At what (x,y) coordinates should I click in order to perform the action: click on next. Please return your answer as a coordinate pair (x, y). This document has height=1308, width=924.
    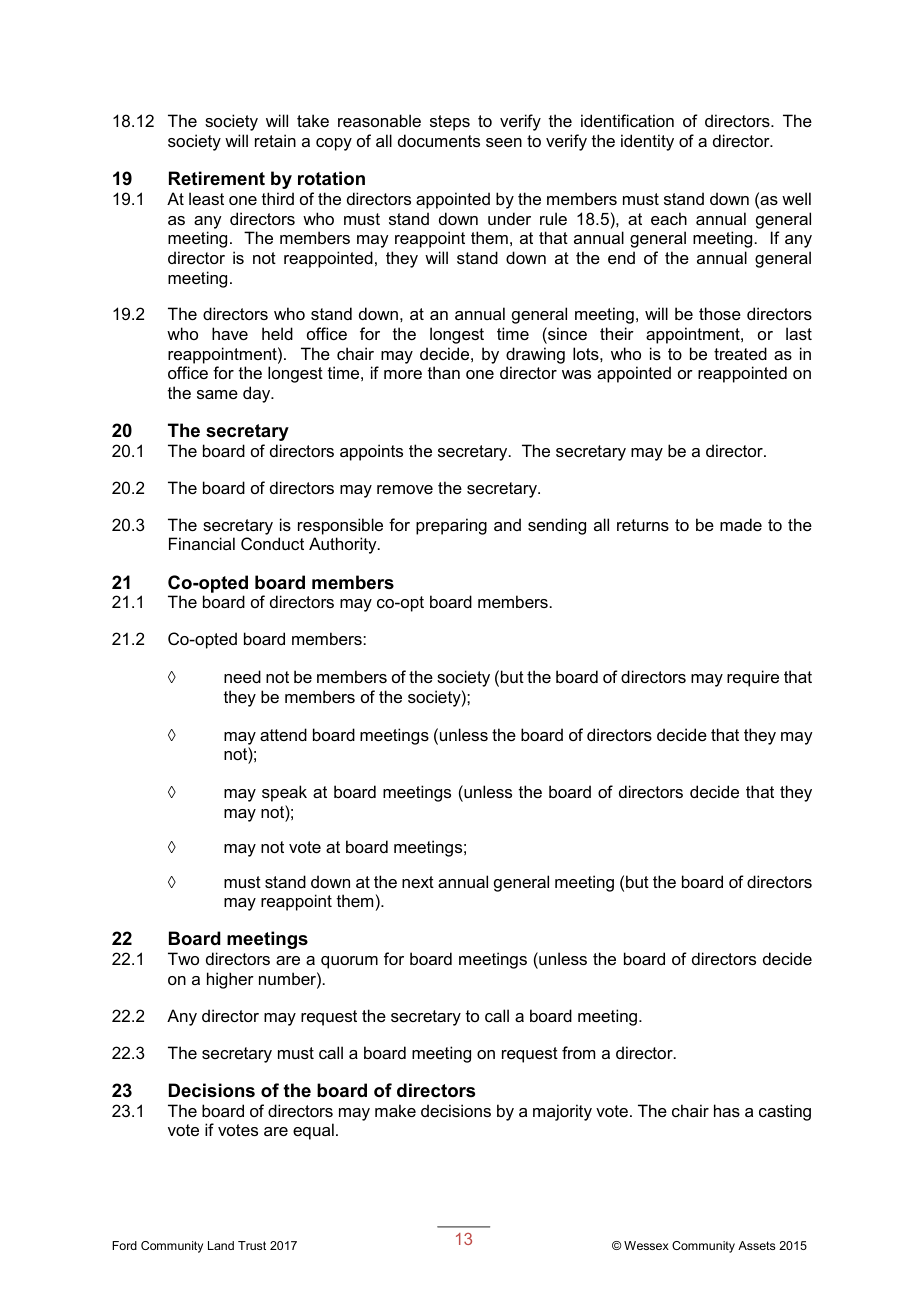
    Looking at the image, I should click on (418, 882).
